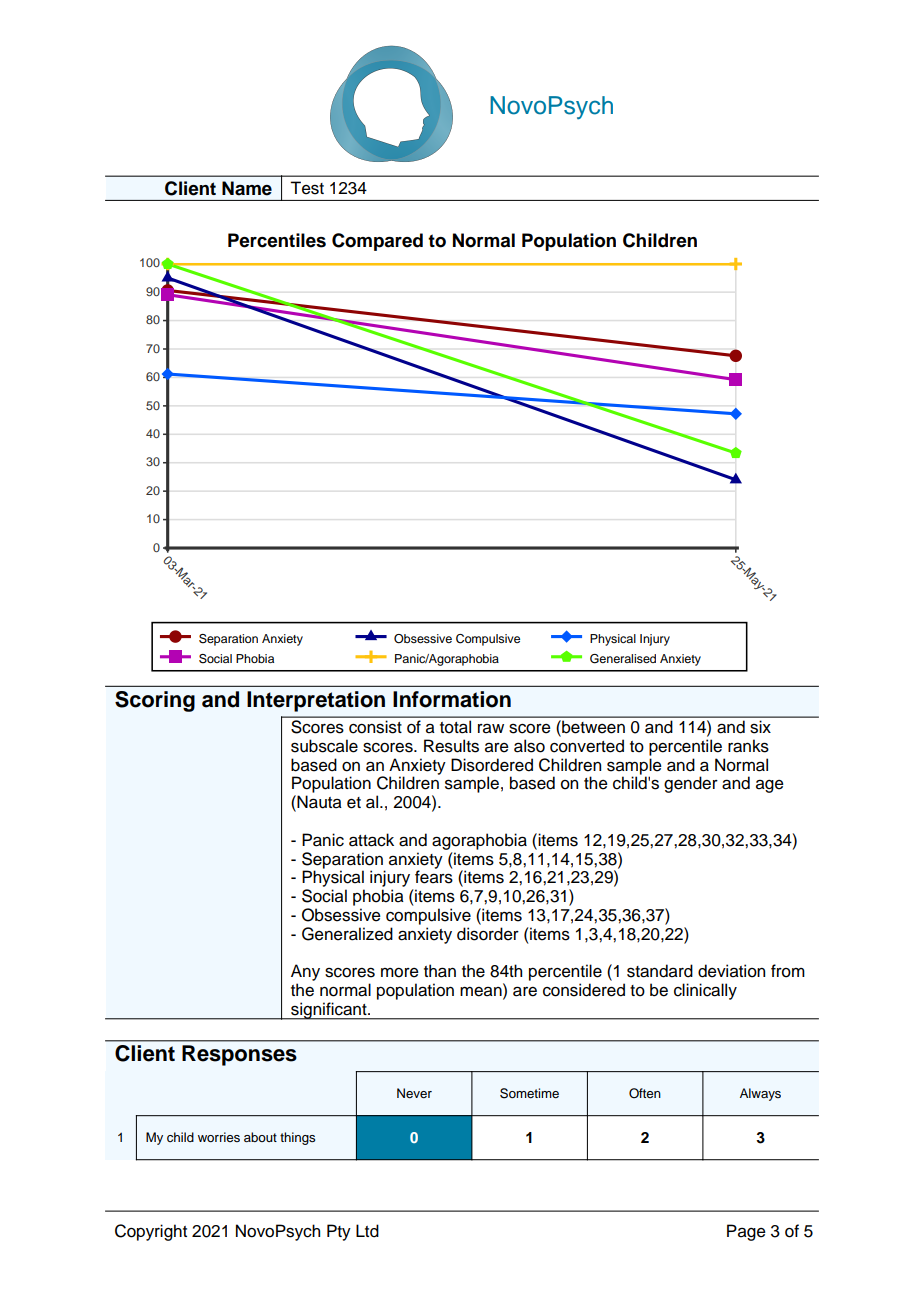  I want to click on gender, so click(691, 784).
